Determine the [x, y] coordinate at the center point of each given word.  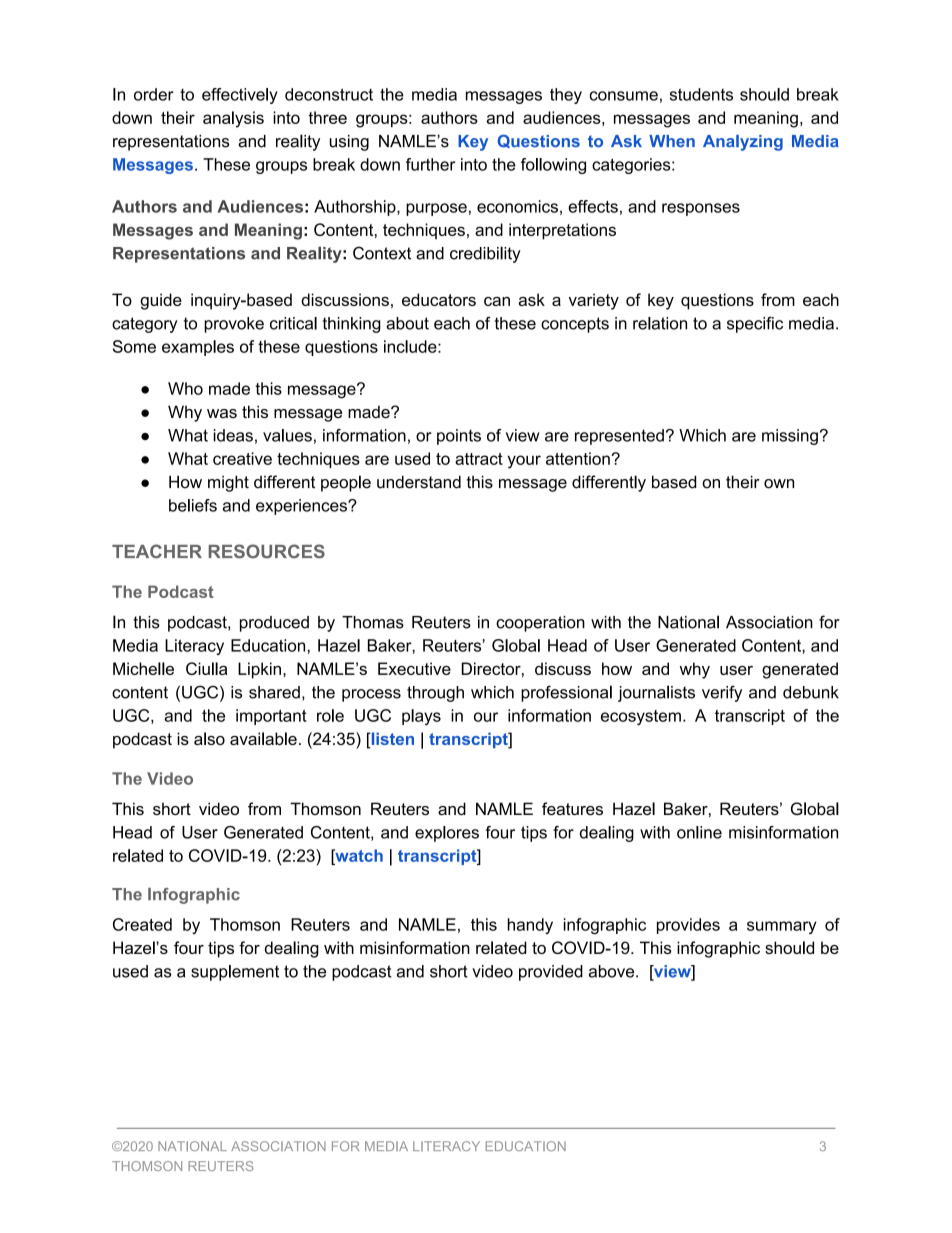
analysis [233, 119]
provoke [234, 325]
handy [530, 926]
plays [421, 717]
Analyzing [743, 143]
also [209, 738]
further [430, 164]
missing [790, 437]
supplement [235, 973]
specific [755, 325]
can [497, 301]
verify [722, 693]
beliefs [193, 505]
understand [419, 482]
